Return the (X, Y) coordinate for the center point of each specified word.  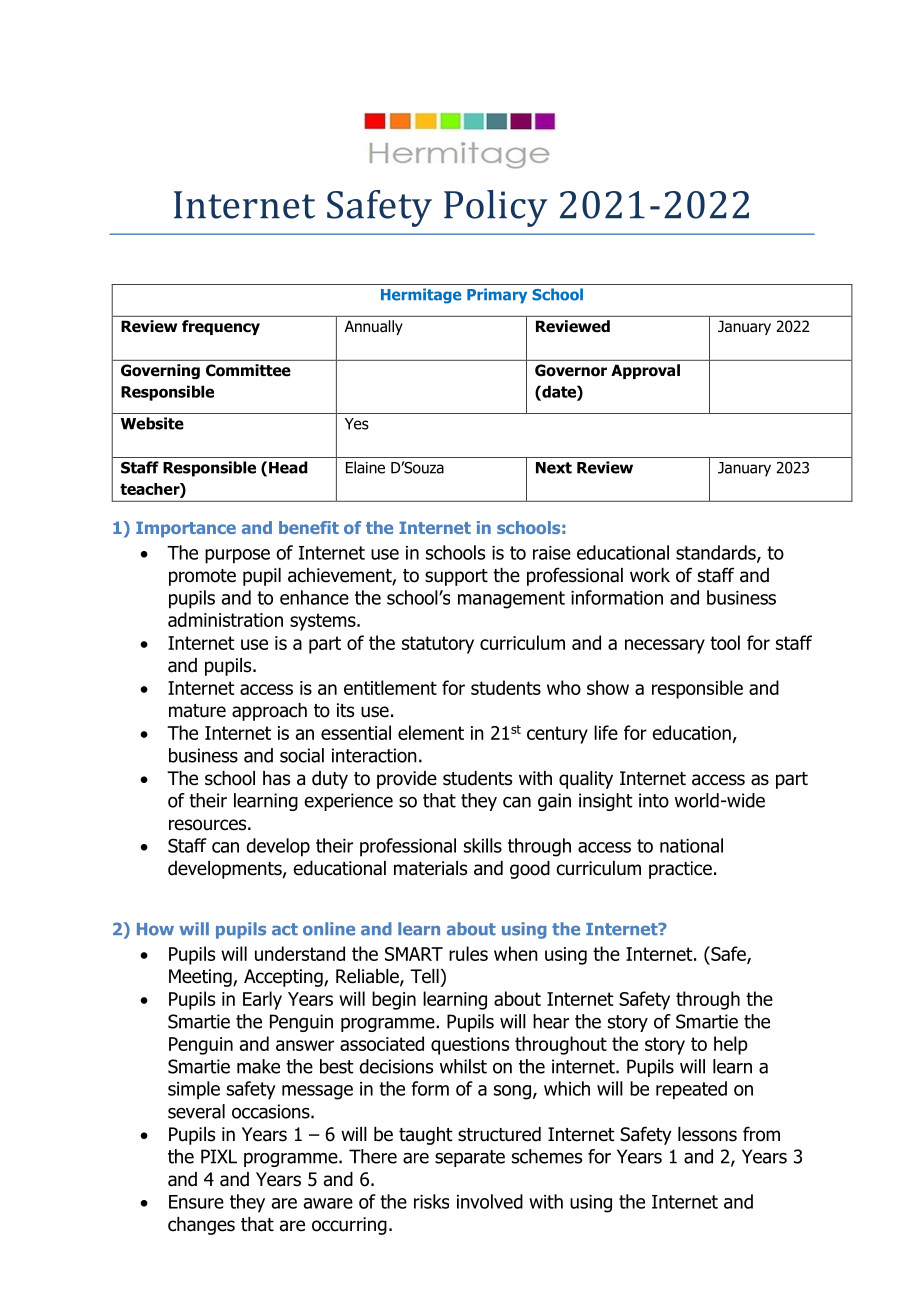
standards (717, 553)
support (456, 577)
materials (430, 868)
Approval (645, 371)
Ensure (196, 1202)
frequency (221, 327)
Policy (496, 208)
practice (680, 870)
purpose (237, 556)
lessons (707, 1134)
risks (431, 1201)
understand (300, 953)
